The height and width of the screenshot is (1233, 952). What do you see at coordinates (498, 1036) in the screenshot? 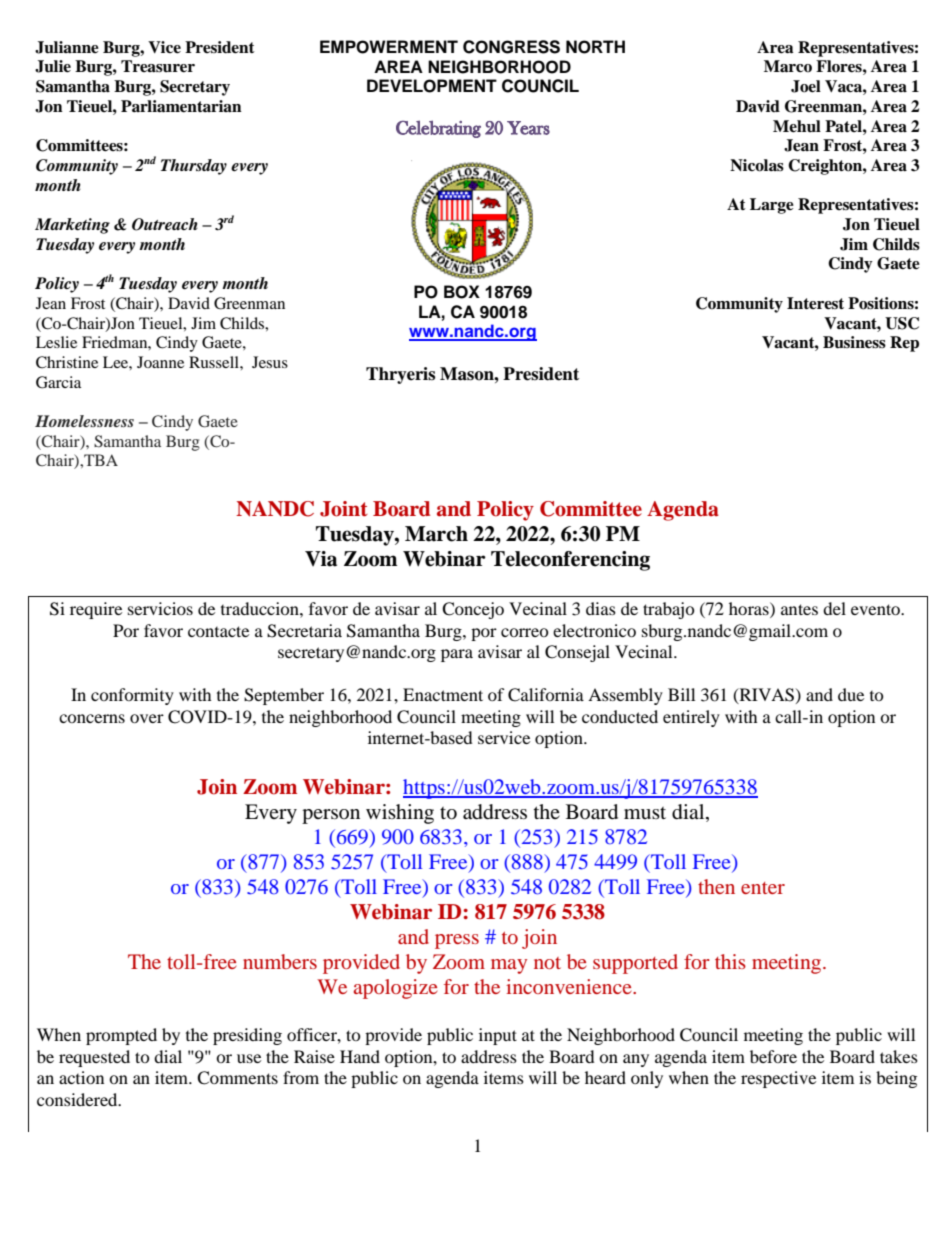
I see `input` at bounding box center [498, 1036].
